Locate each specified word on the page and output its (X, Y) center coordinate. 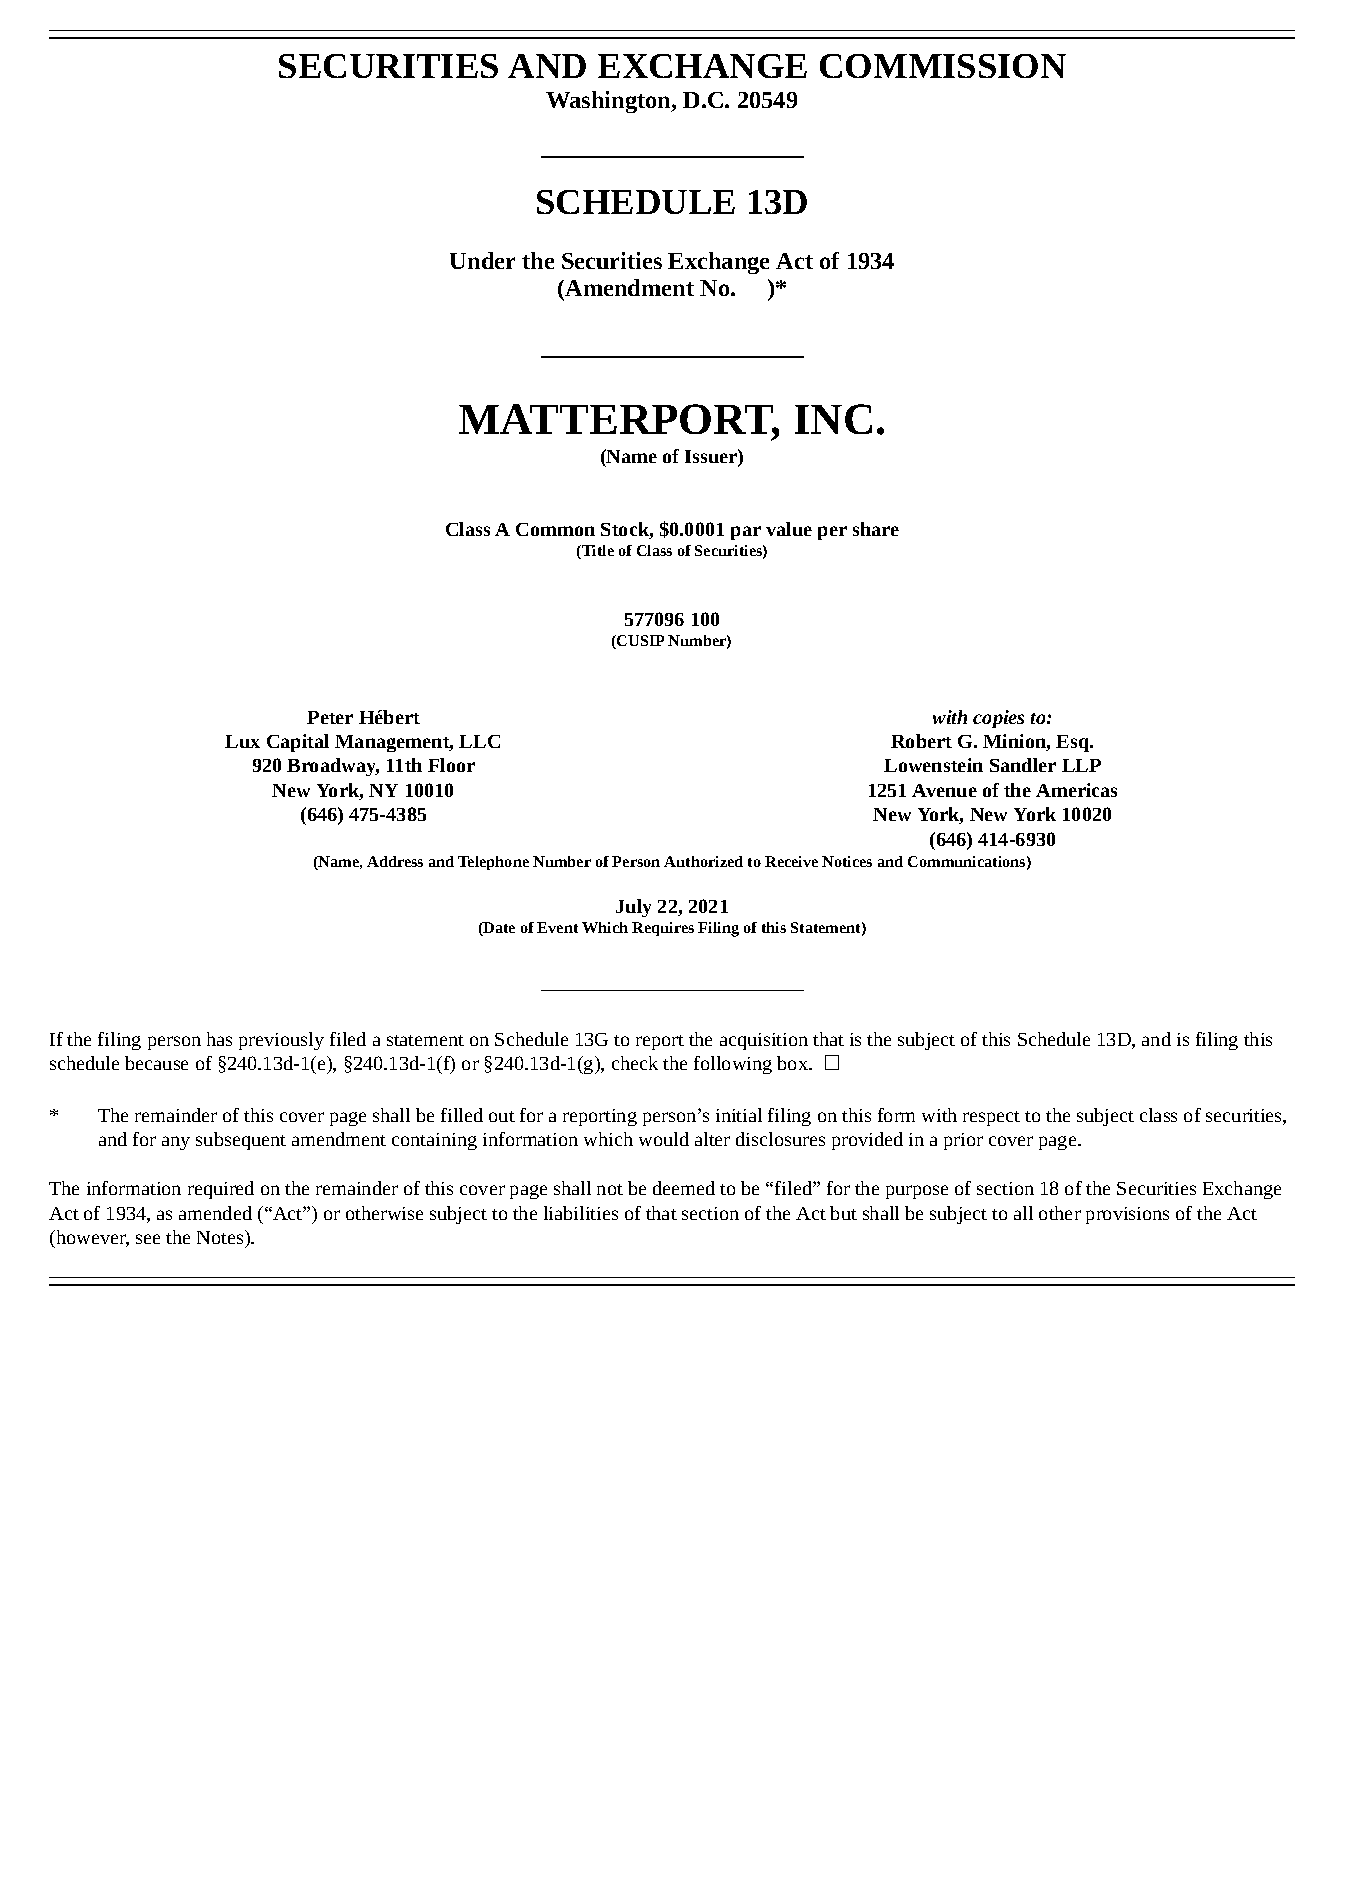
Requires (663, 929)
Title (597, 552)
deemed (684, 1188)
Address (395, 861)
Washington (609, 102)
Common (555, 529)
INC (833, 419)
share (876, 529)
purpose (917, 1192)
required (221, 1190)
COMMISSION (943, 66)
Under (482, 260)
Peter (330, 717)
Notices (847, 861)
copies (998, 719)
